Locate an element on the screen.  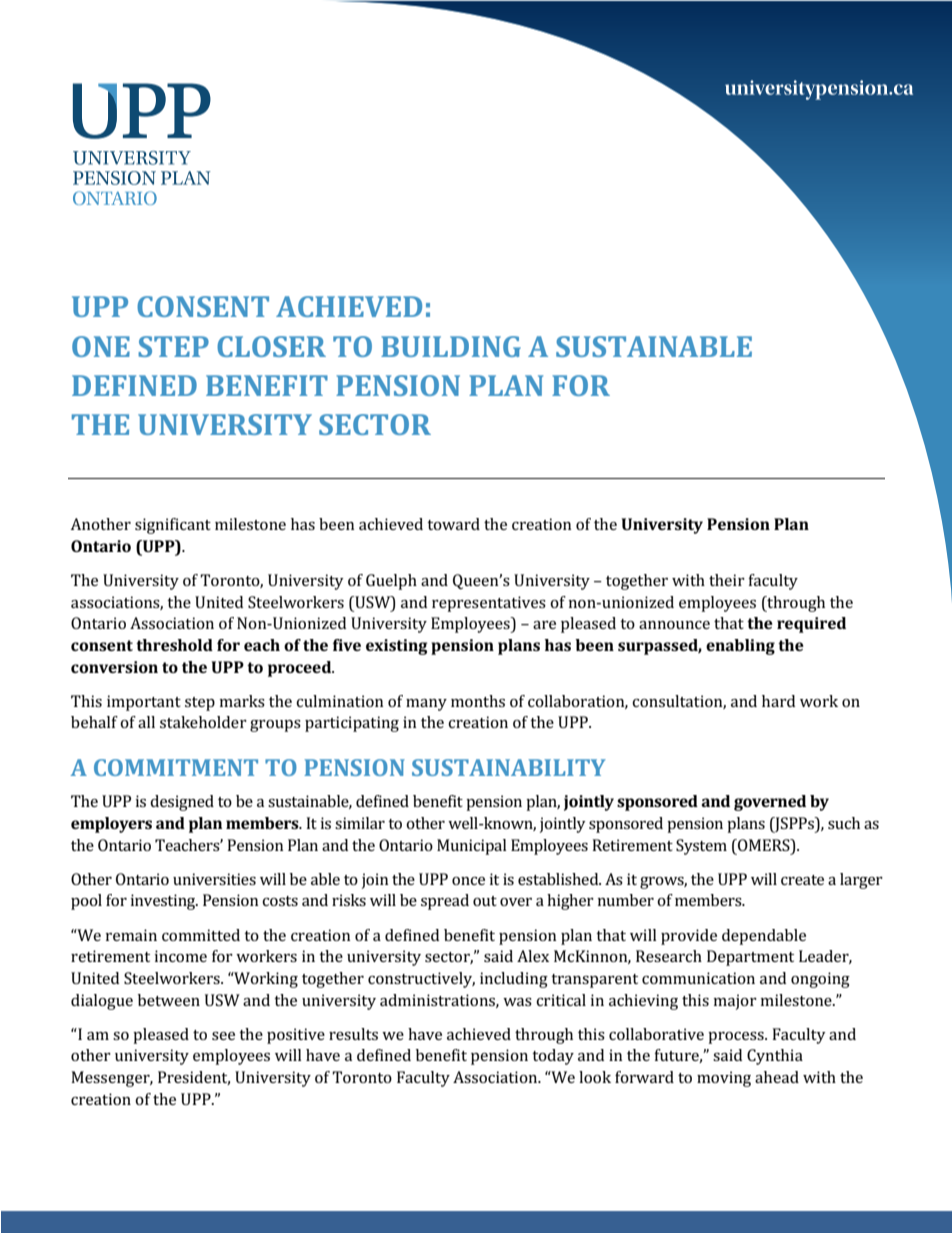
hard is located at coordinates (778, 701).
